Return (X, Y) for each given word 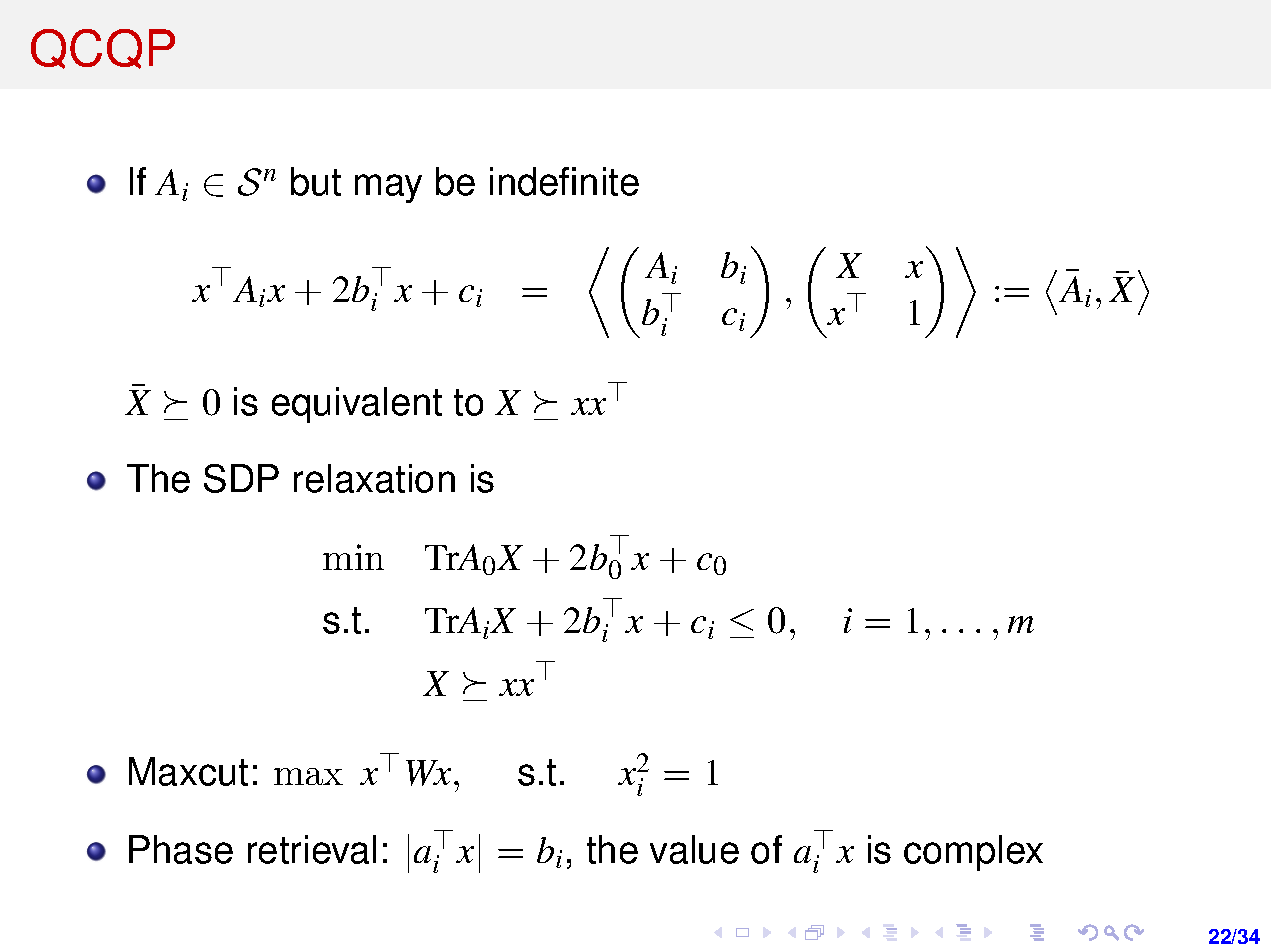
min (353, 557)
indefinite (564, 181)
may (388, 188)
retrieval (312, 849)
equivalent (357, 405)
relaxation (374, 478)
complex (973, 853)
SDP (241, 478)
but (316, 181)
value (694, 849)
